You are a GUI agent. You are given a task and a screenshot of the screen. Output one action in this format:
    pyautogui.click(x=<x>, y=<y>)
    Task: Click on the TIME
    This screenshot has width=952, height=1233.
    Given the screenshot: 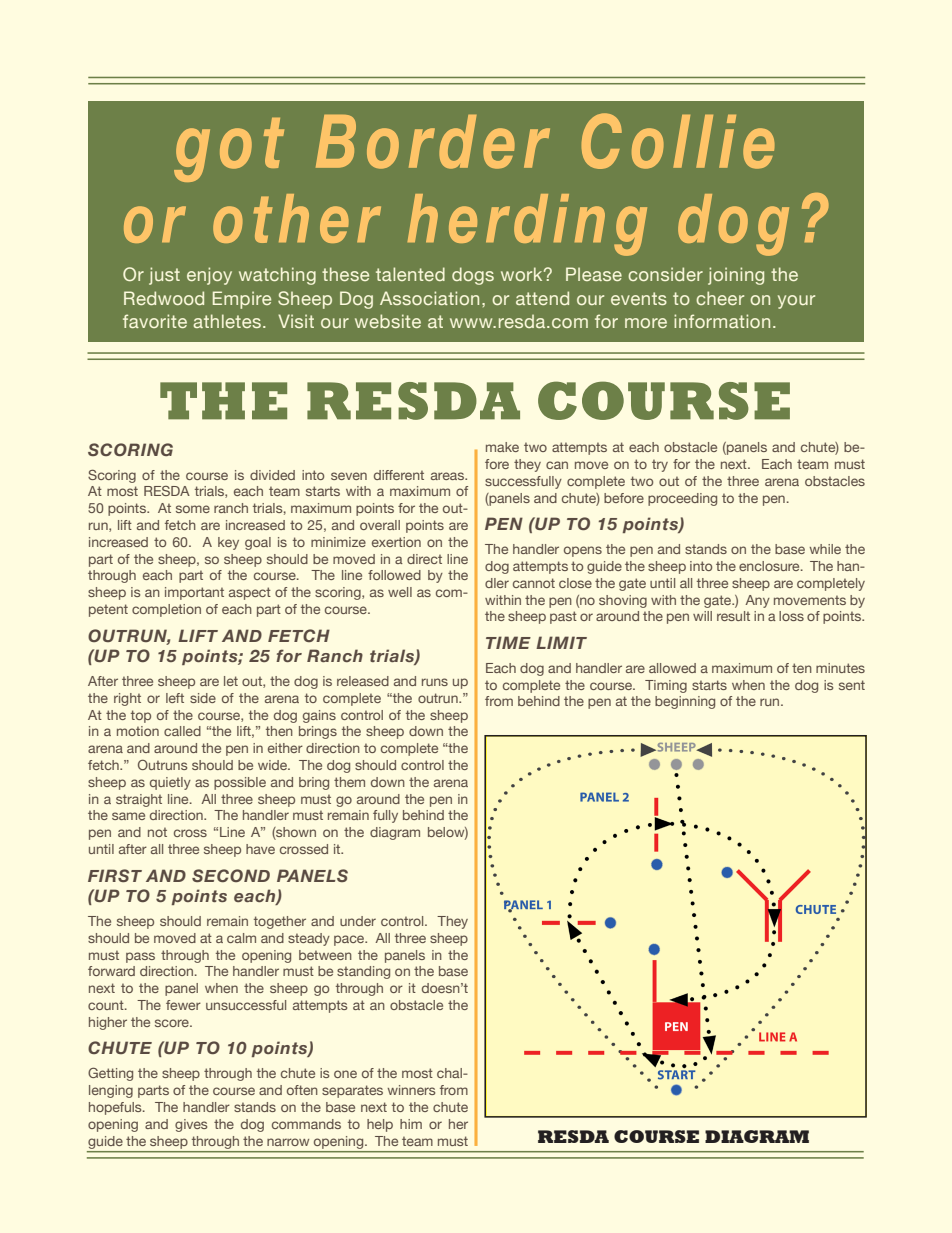 What is the action you would take?
    pyautogui.click(x=508, y=642)
